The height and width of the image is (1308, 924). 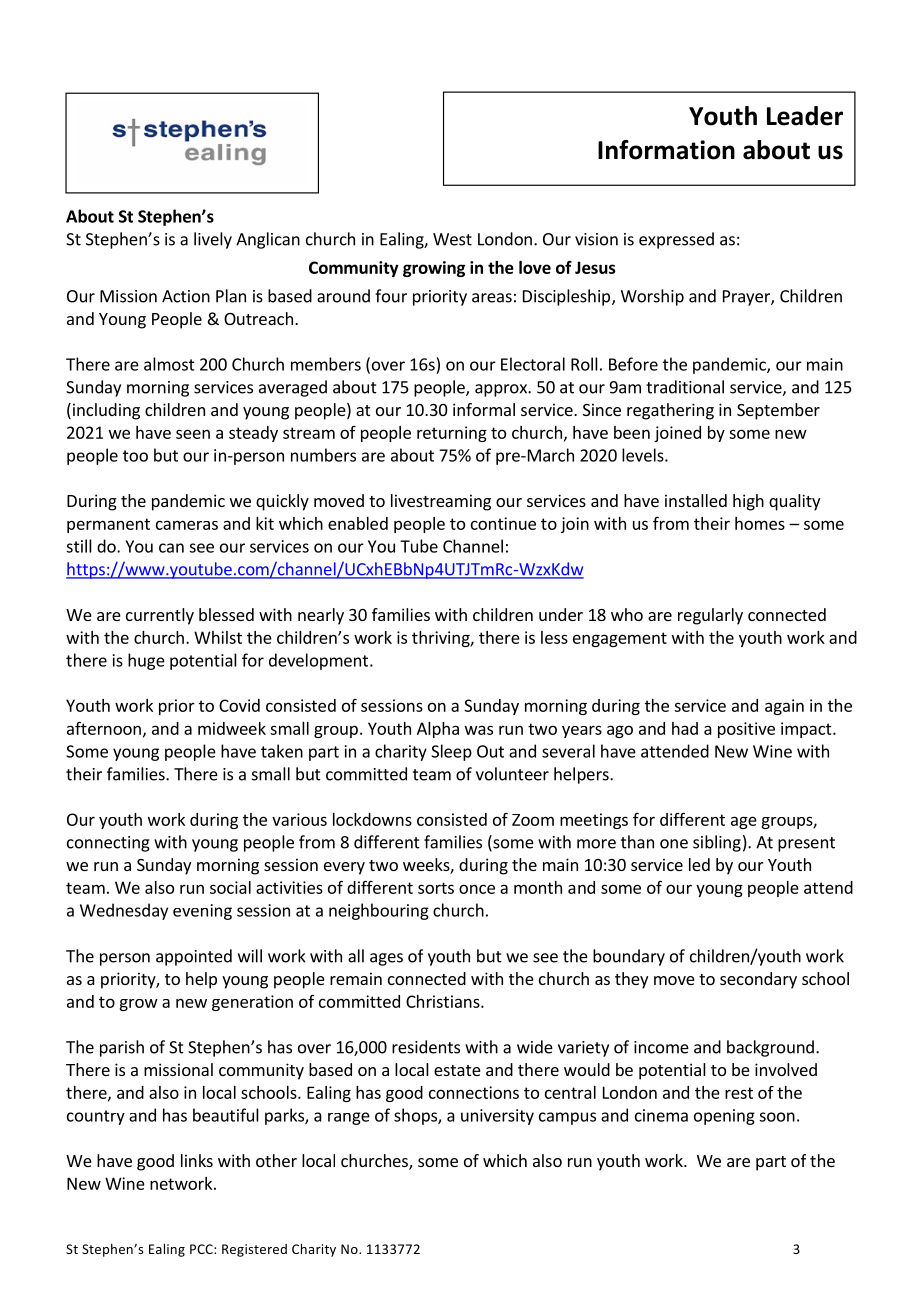 I want to click on Information, so click(x=666, y=150).
